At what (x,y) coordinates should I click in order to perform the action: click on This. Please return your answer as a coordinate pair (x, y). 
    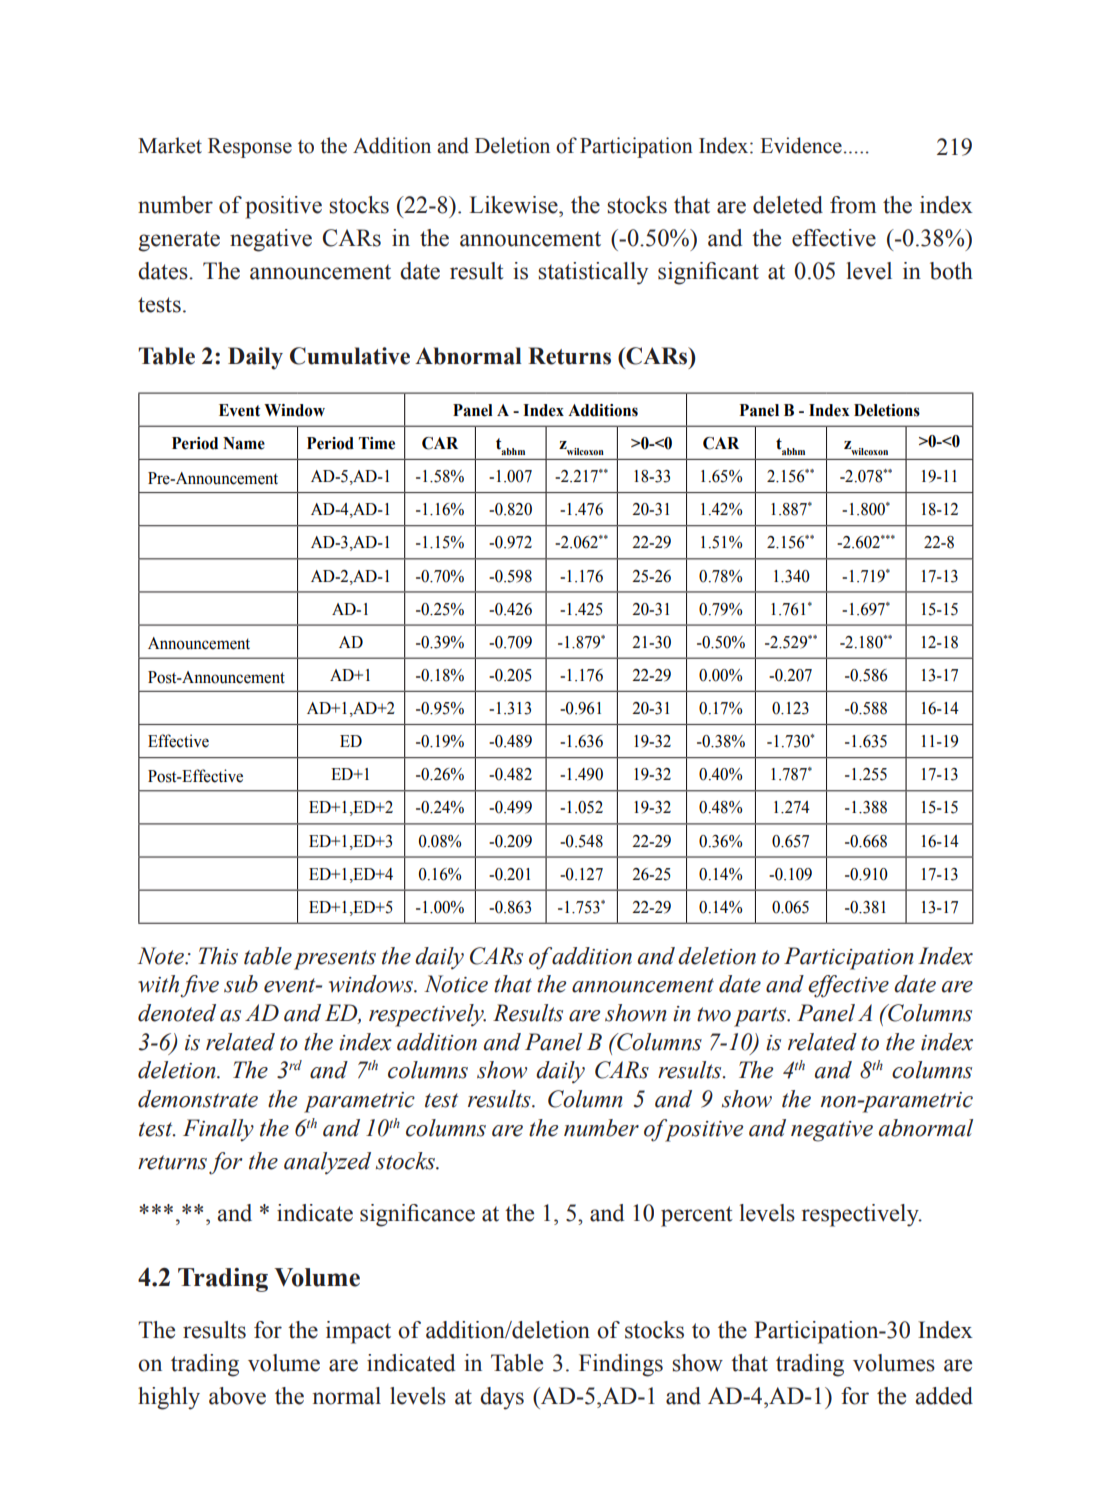
    Looking at the image, I should click on (218, 956).
